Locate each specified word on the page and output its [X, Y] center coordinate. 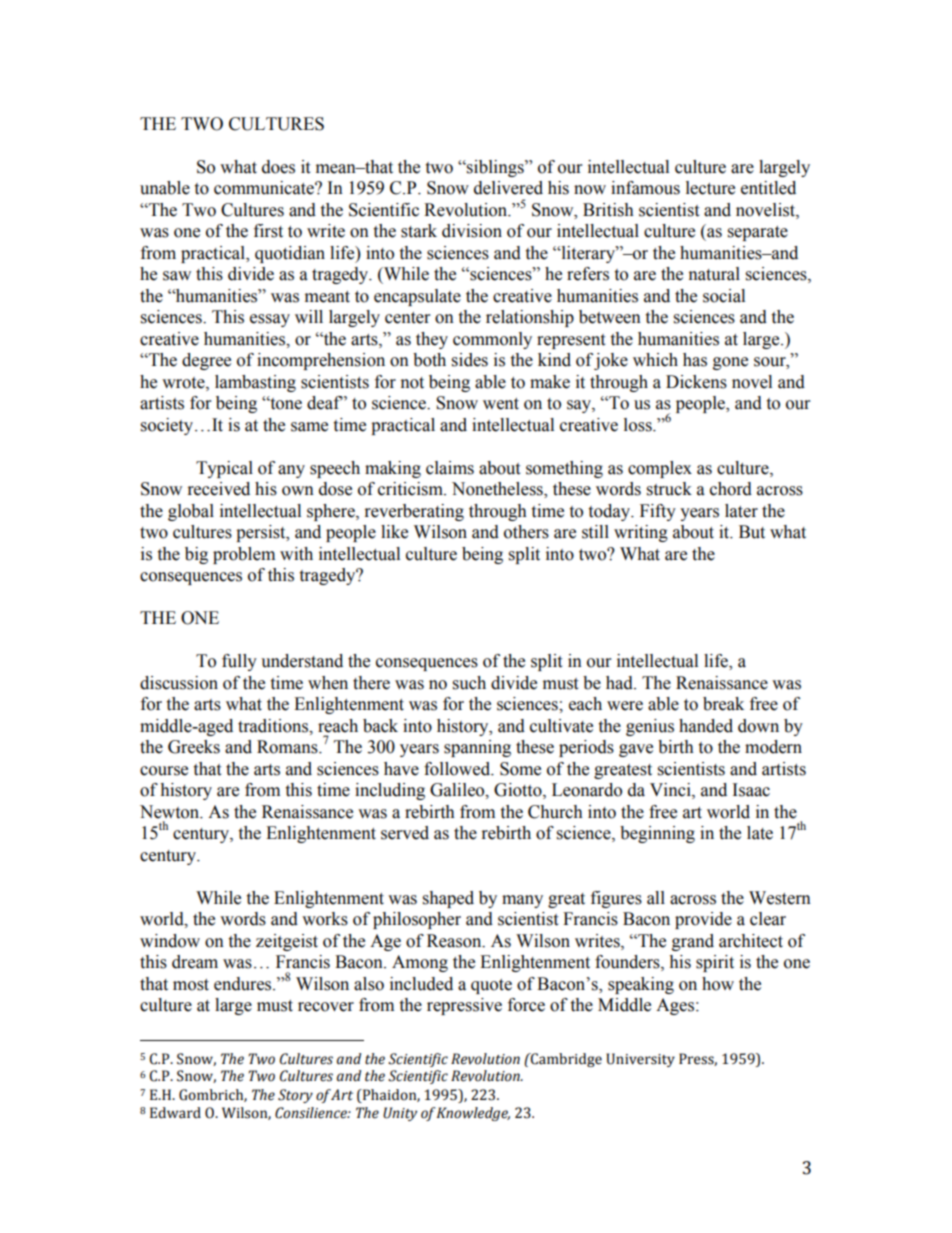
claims [450, 468]
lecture [710, 188]
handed [706, 726]
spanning [477, 748]
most [191, 985]
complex [660, 469]
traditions [274, 726]
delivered [508, 188]
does [278, 167]
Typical [224, 469]
